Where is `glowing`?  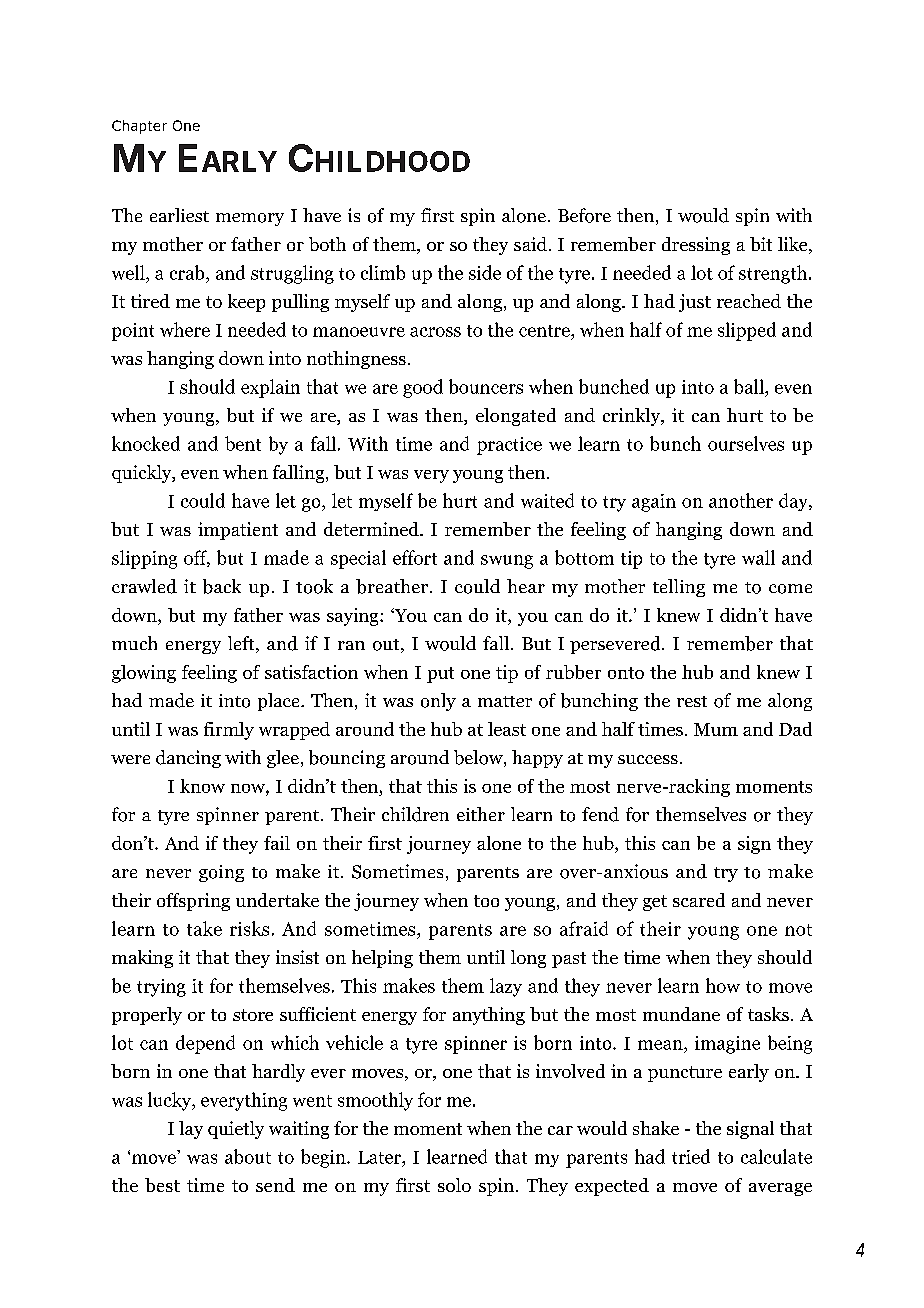 glowing is located at coordinates (144, 674).
